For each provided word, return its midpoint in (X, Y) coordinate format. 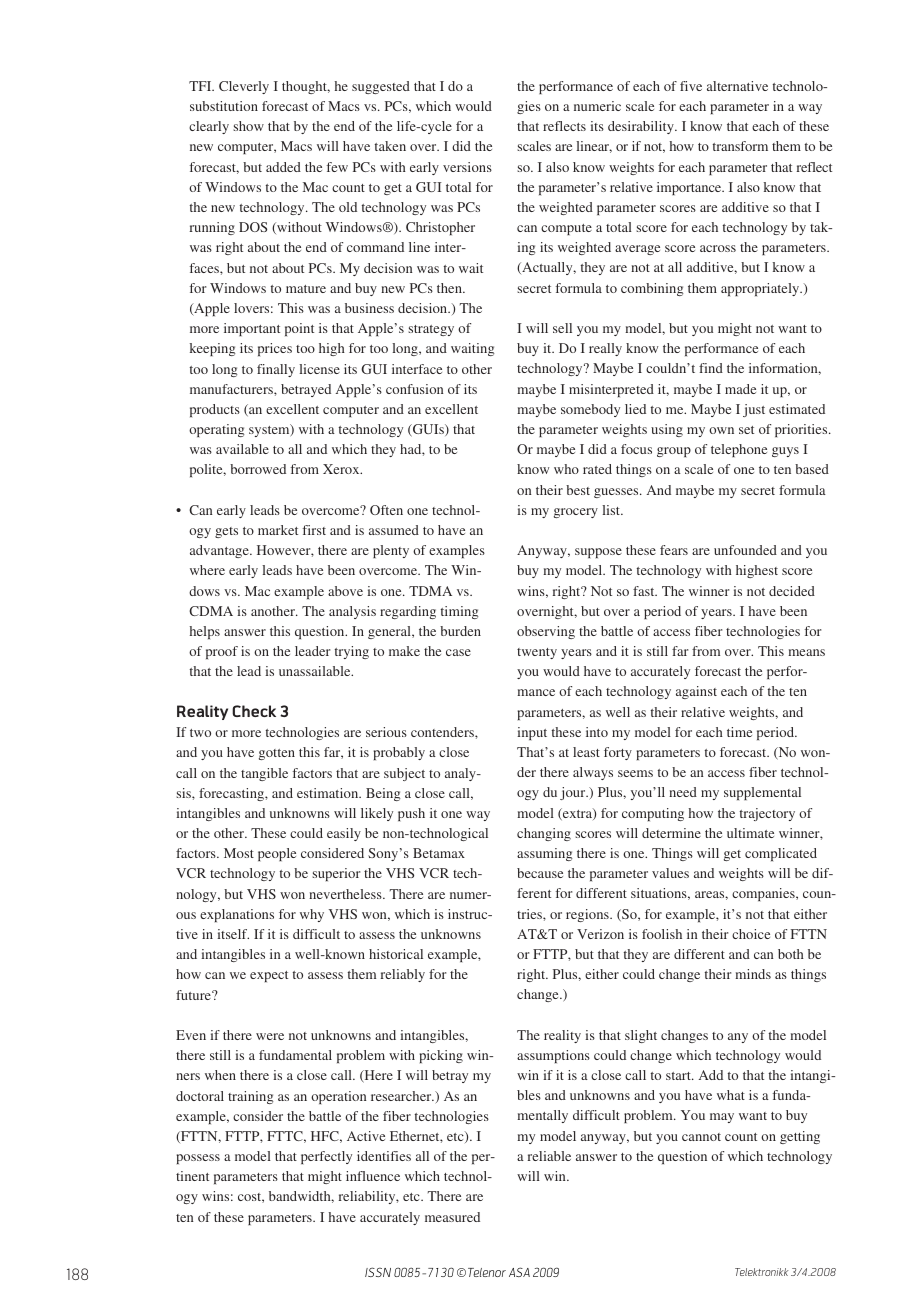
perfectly (326, 1157)
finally (276, 370)
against (696, 692)
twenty (537, 653)
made (740, 389)
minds (753, 974)
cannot (701, 1137)
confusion (414, 389)
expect (269, 976)
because (540, 873)
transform (740, 146)
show (248, 126)
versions (467, 167)
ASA (519, 1272)
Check (254, 711)
